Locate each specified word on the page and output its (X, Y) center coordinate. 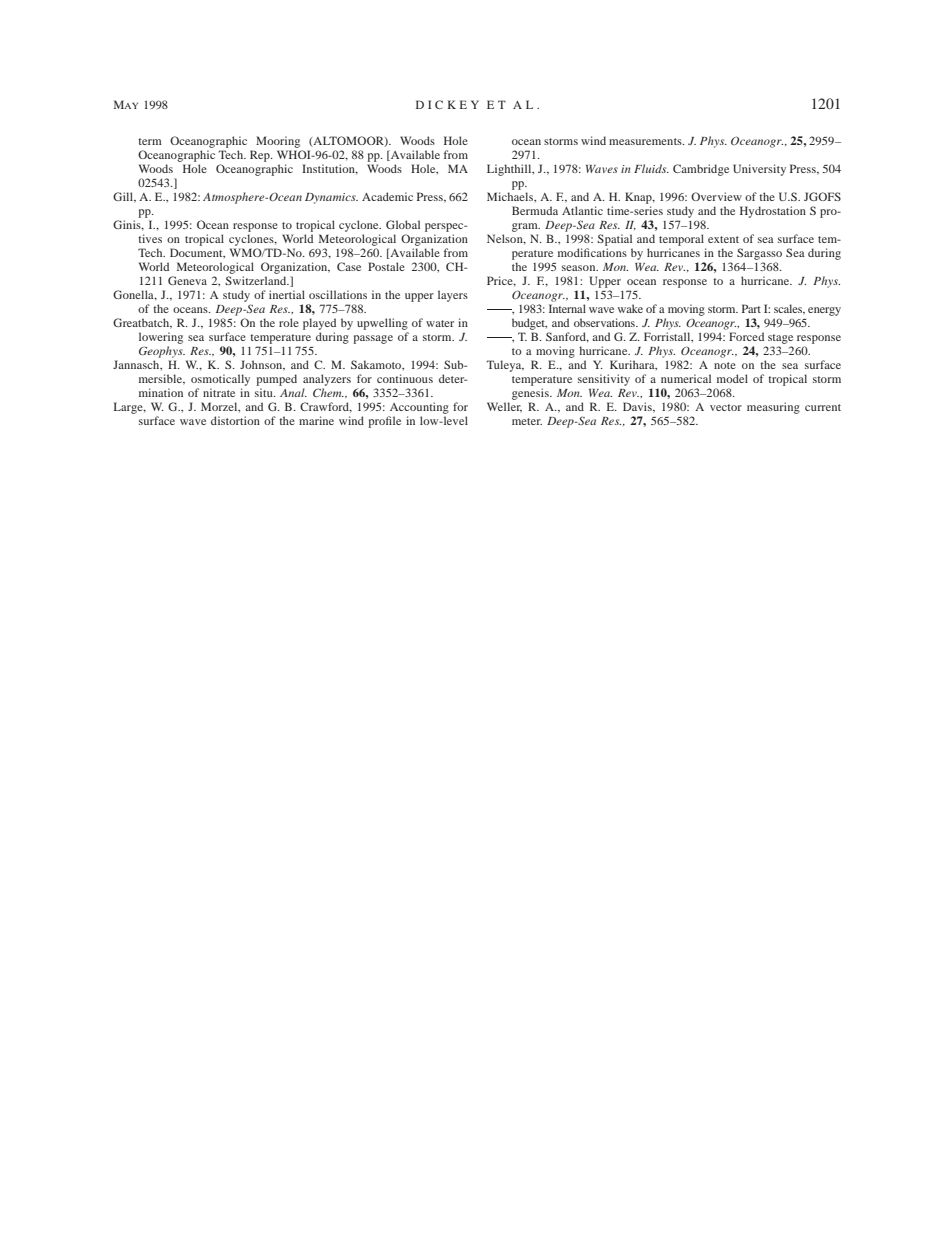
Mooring (278, 142)
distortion (235, 420)
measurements (646, 141)
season (580, 268)
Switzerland (257, 280)
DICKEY (447, 104)
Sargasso (759, 254)
